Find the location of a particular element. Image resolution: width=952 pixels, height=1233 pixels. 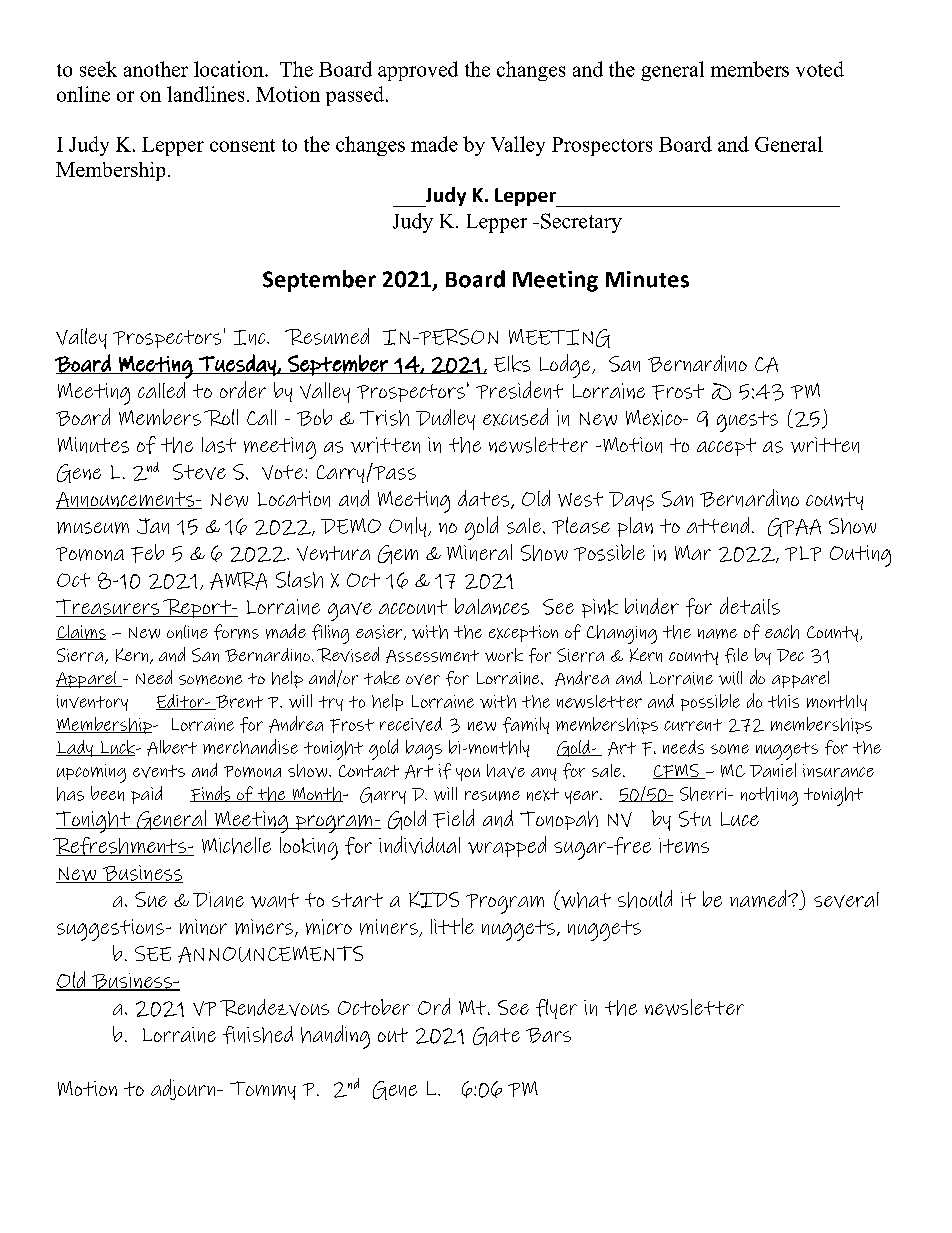

PLP is located at coordinates (803, 553).
